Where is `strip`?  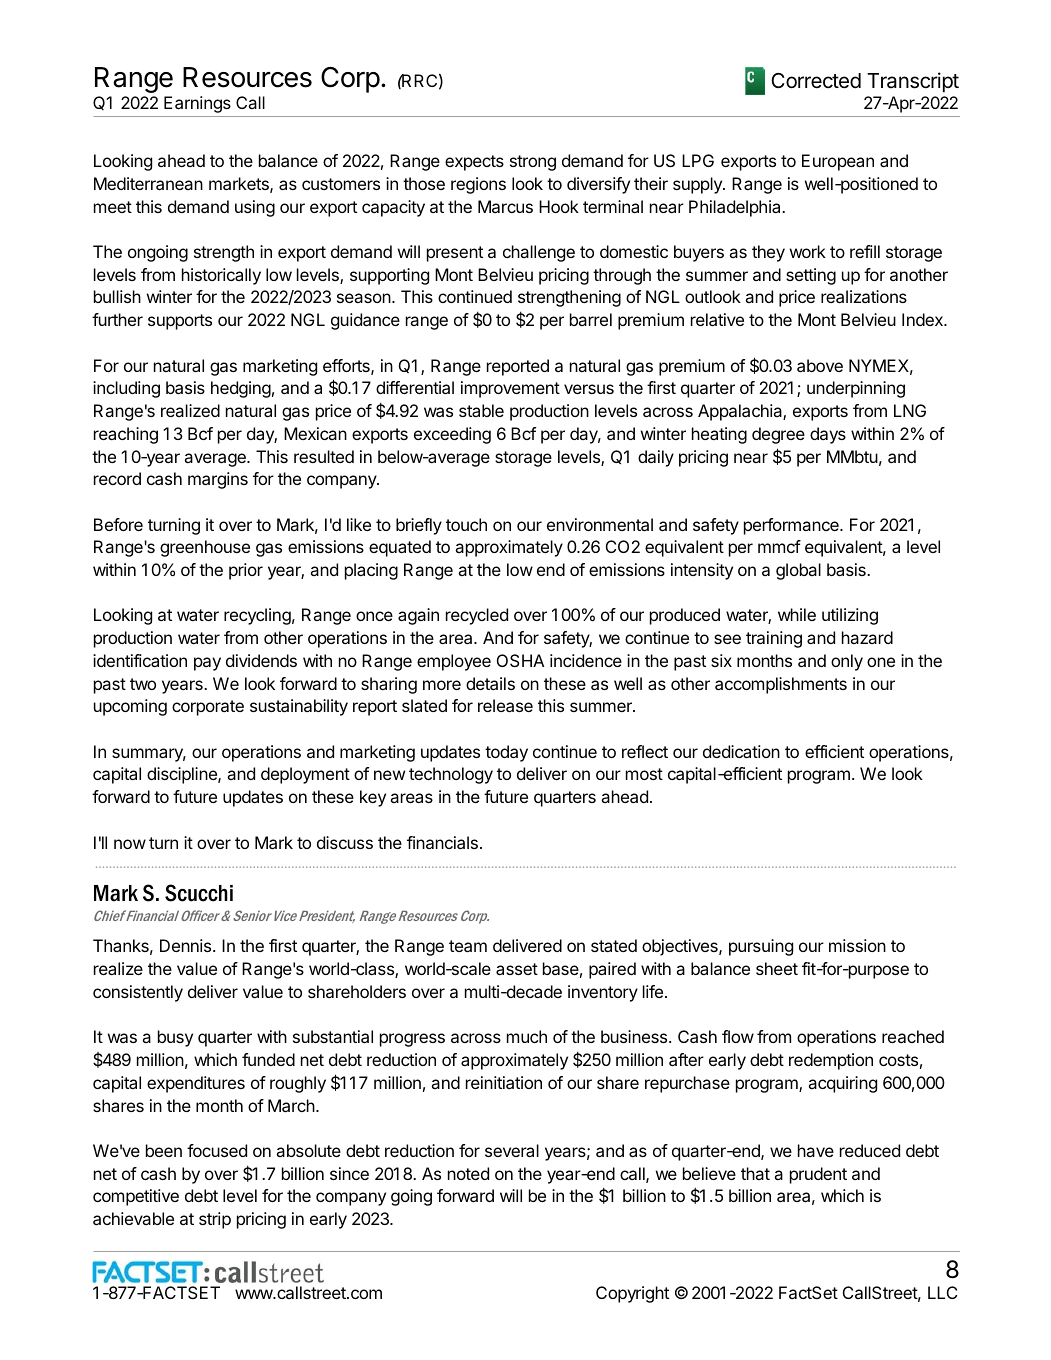
strip is located at coordinates (215, 1220).
